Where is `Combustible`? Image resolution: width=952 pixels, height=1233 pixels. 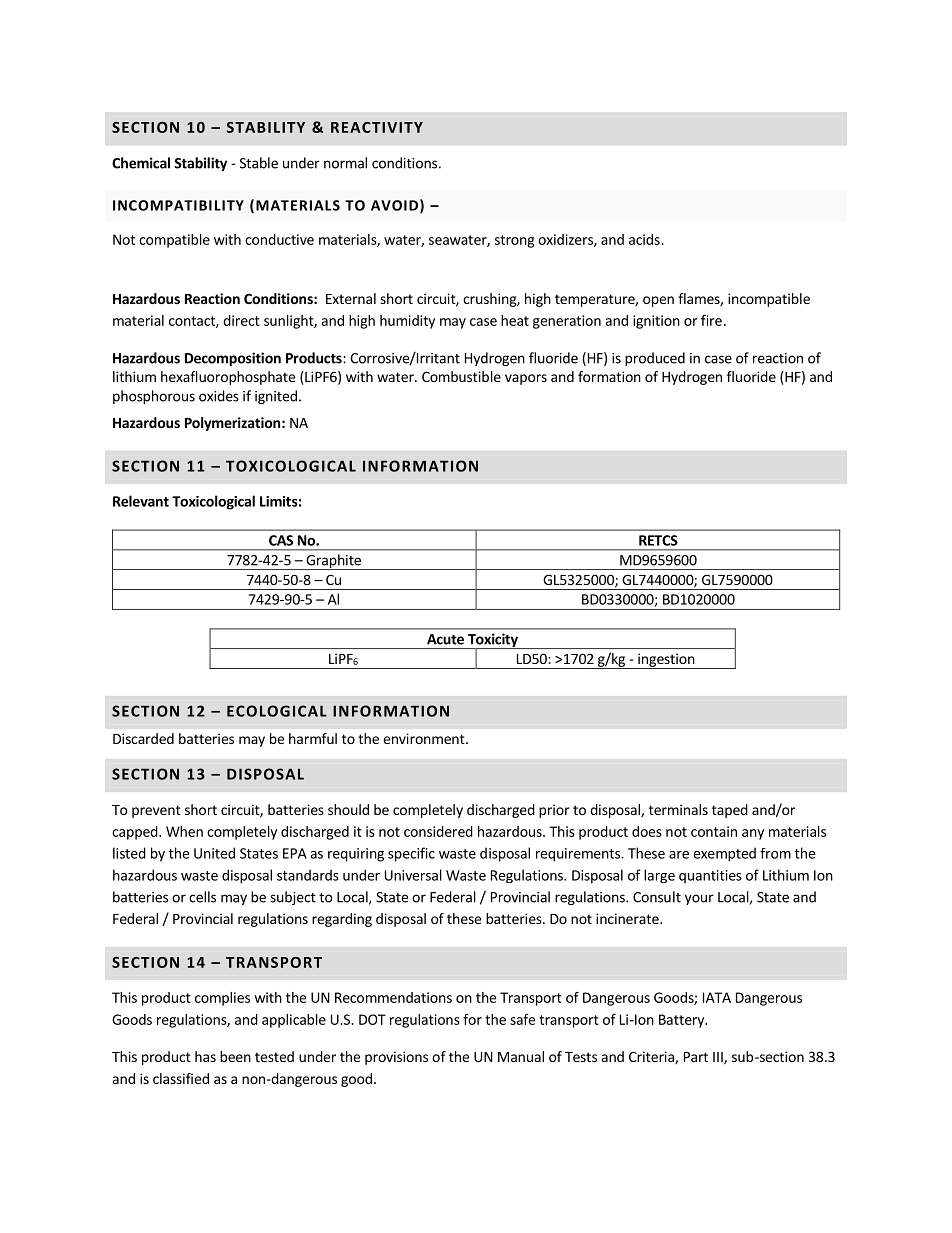
Combustible is located at coordinates (461, 376).
